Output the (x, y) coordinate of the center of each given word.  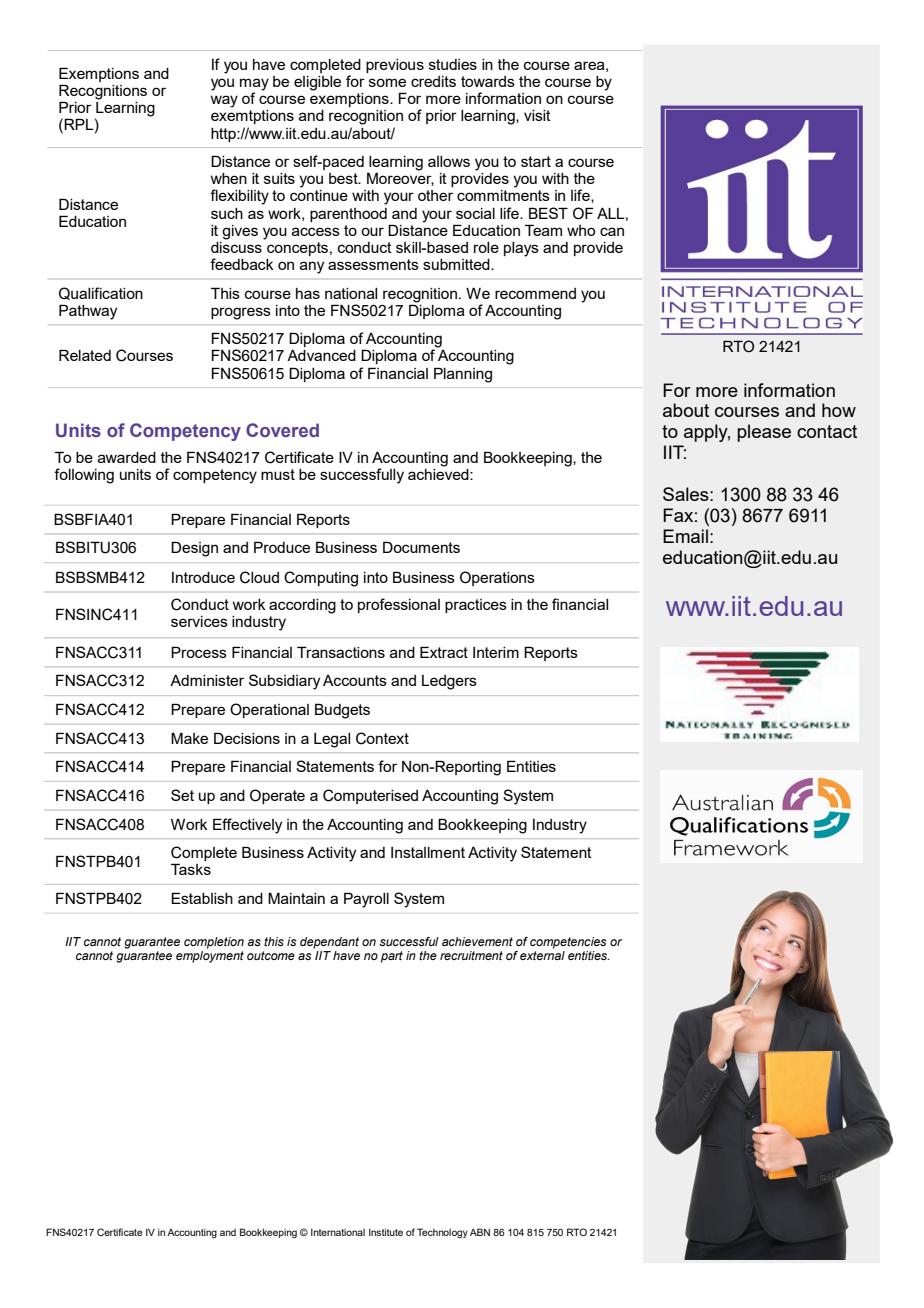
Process (199, 652)
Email (685, 536)
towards (488, 81)
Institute (386, 1232)
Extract (444, 652)
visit (537, 115)
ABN (480, 1232)
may (254, 85)
